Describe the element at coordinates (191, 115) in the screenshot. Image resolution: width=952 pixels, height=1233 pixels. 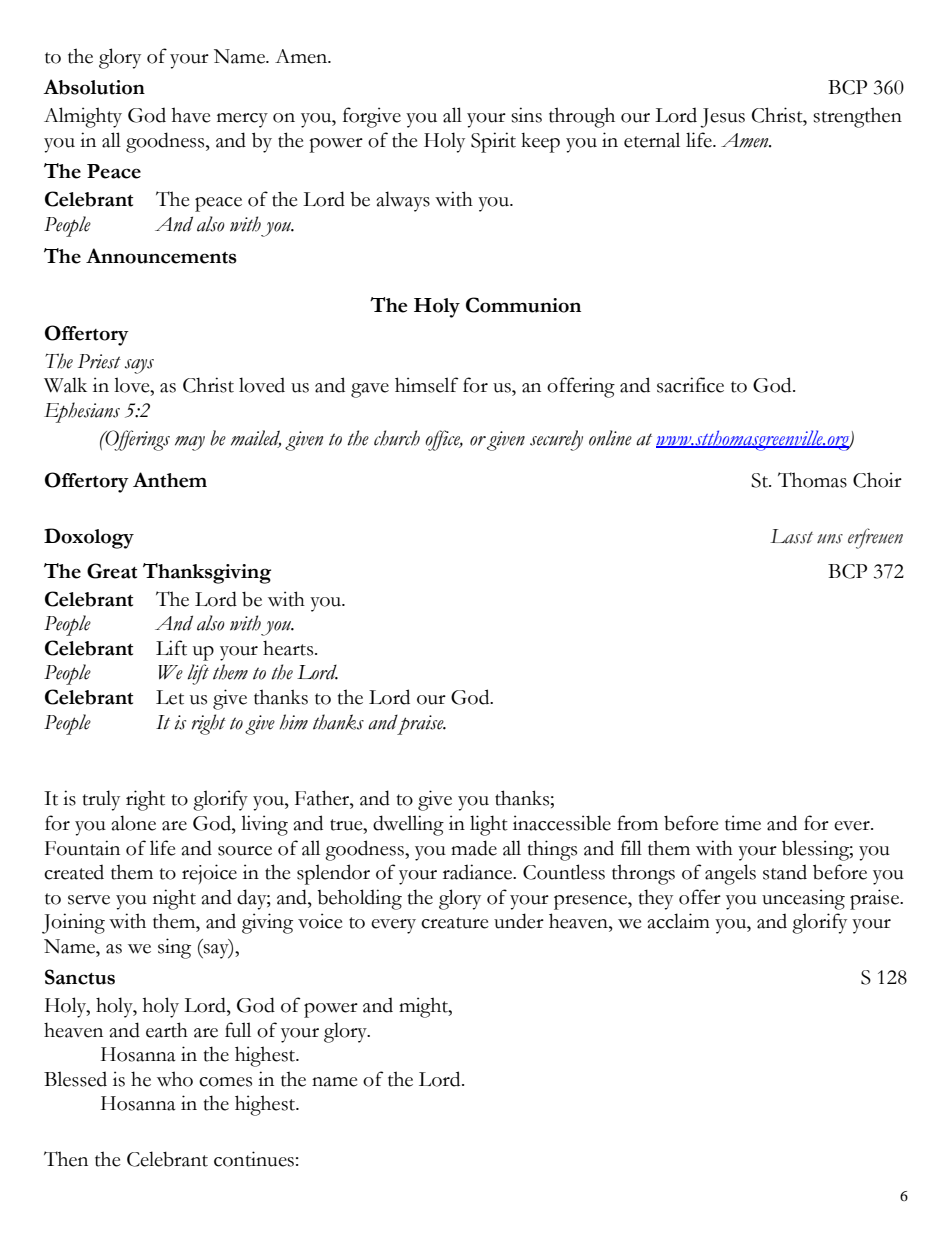
I see `have` at that location.
